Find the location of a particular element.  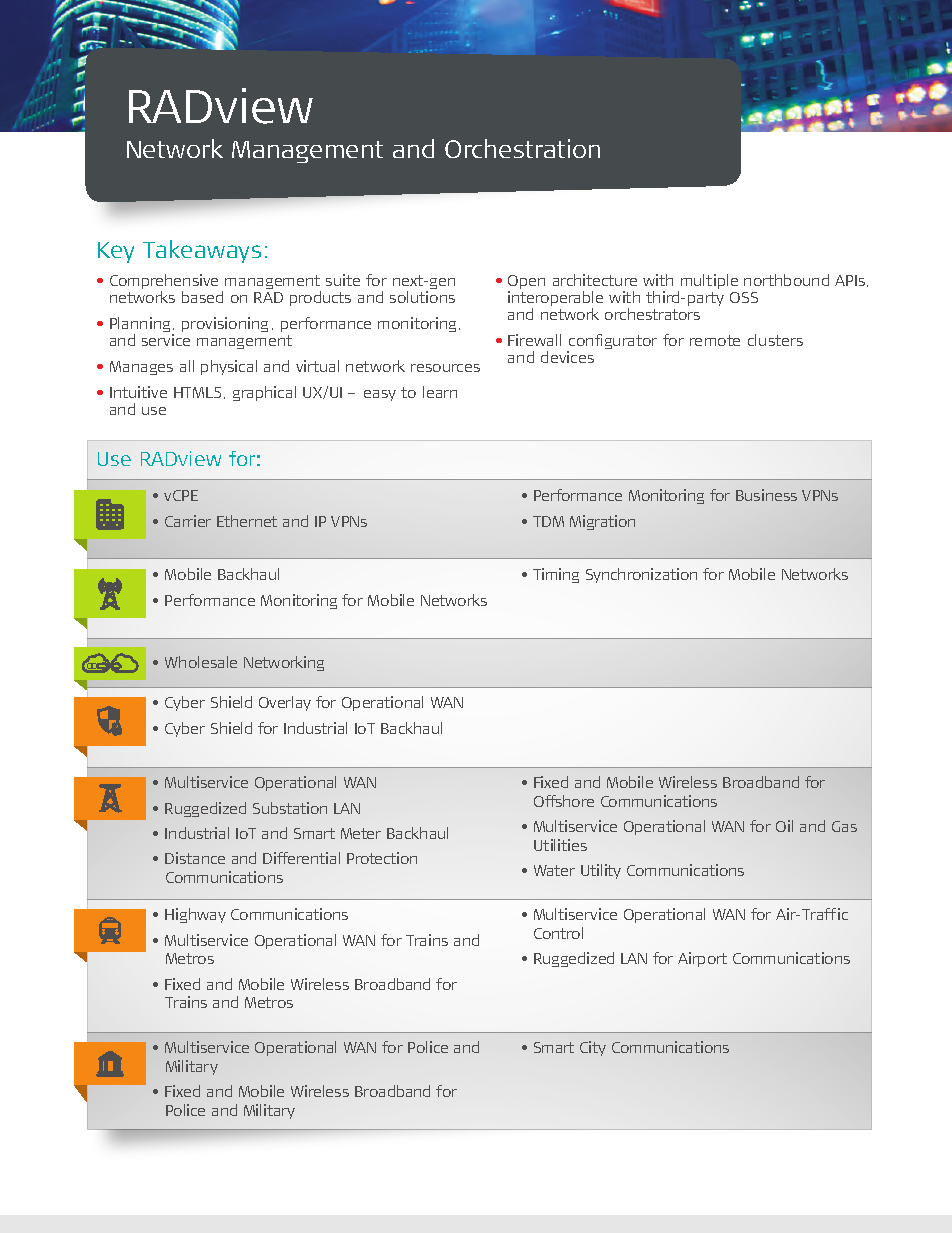

Carrier is located at coordinates (188, 521).
